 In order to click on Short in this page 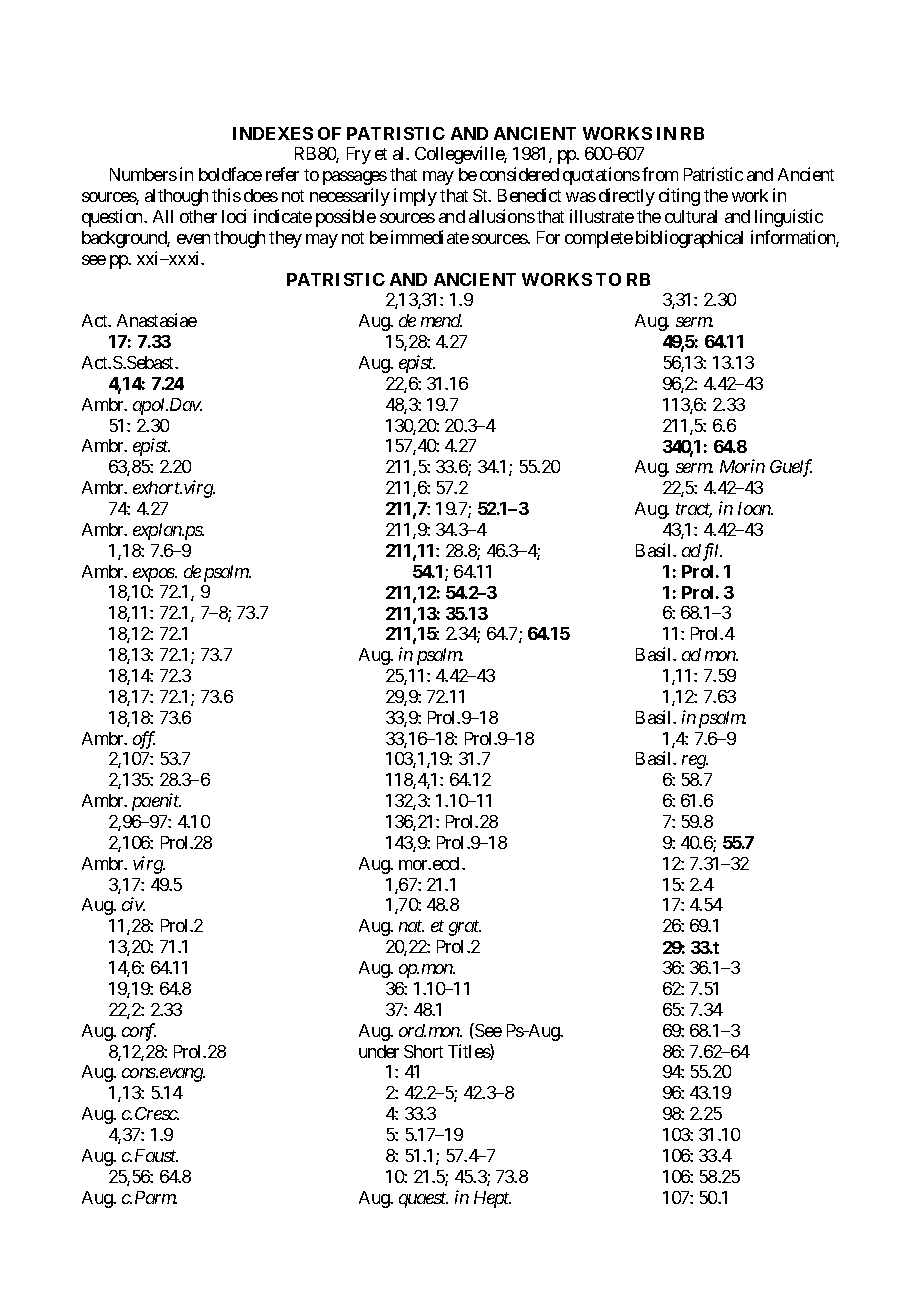, I will do `click(423, 1051)`.
